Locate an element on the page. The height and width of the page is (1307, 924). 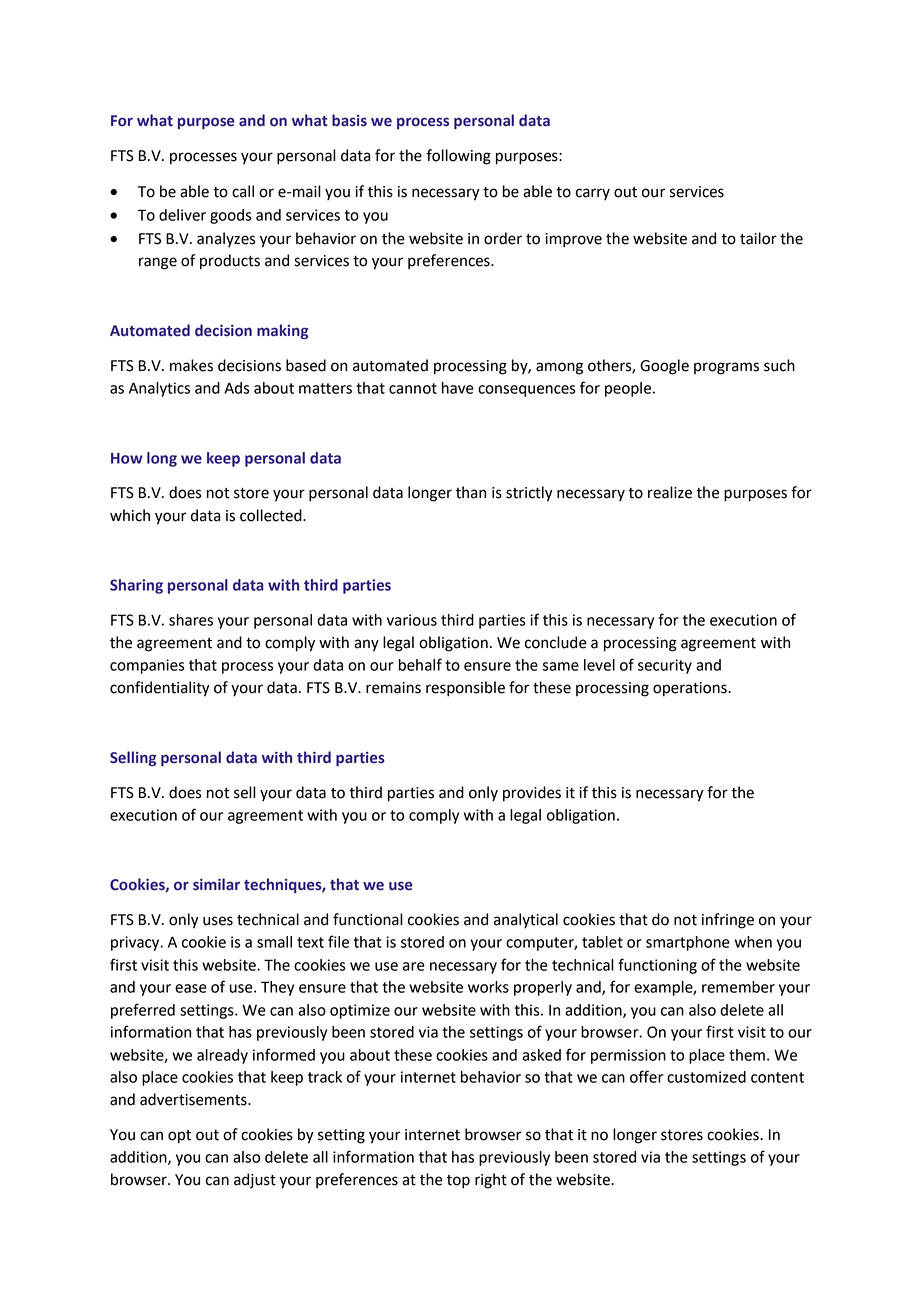
realize is located at coordinates (670, 492).
